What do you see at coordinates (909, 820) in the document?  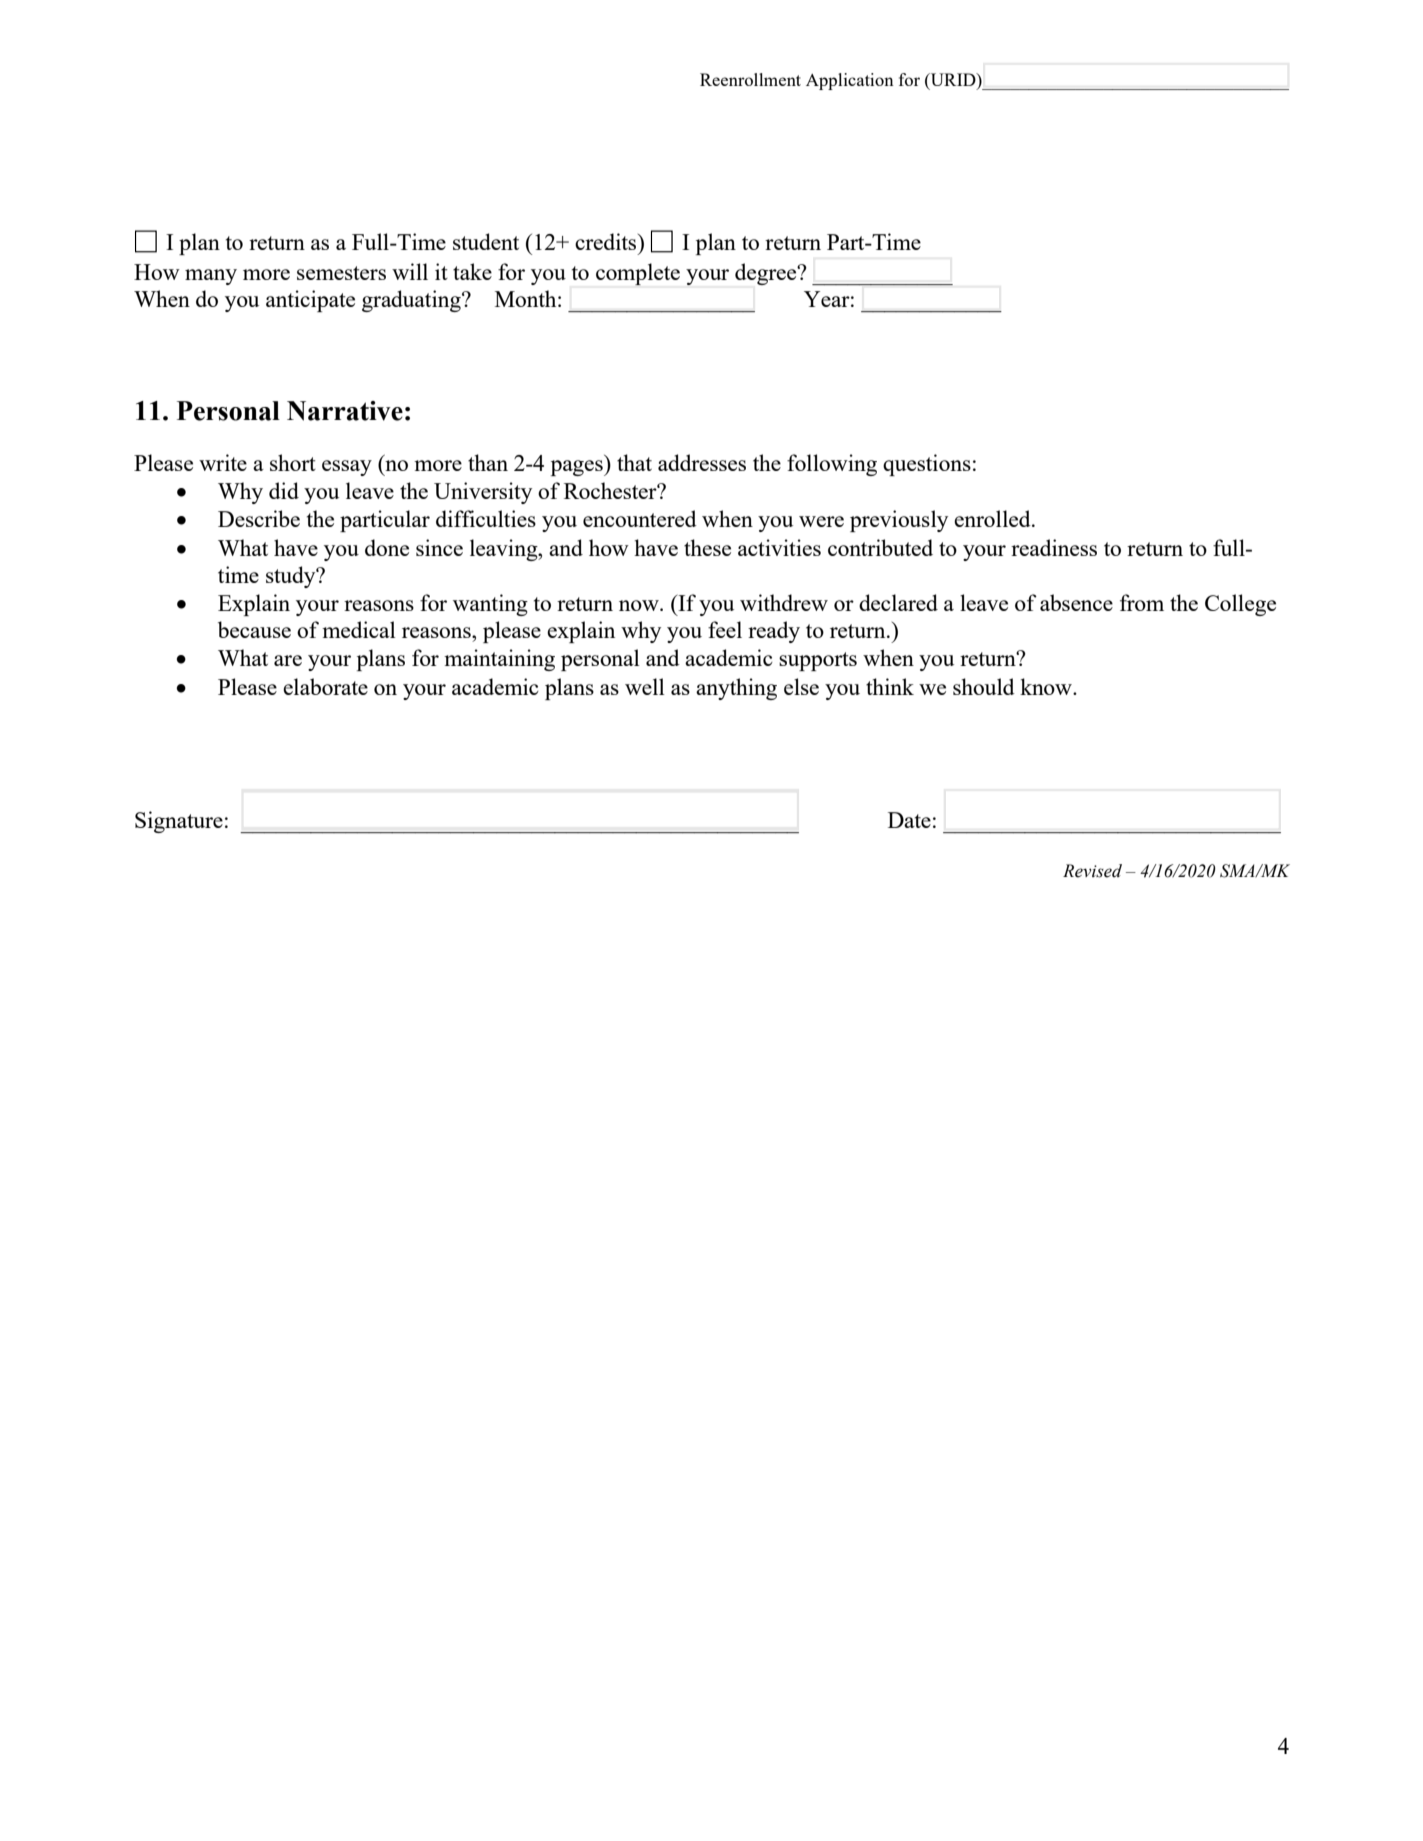 I see `Date` at bounding box center [909, 820].
